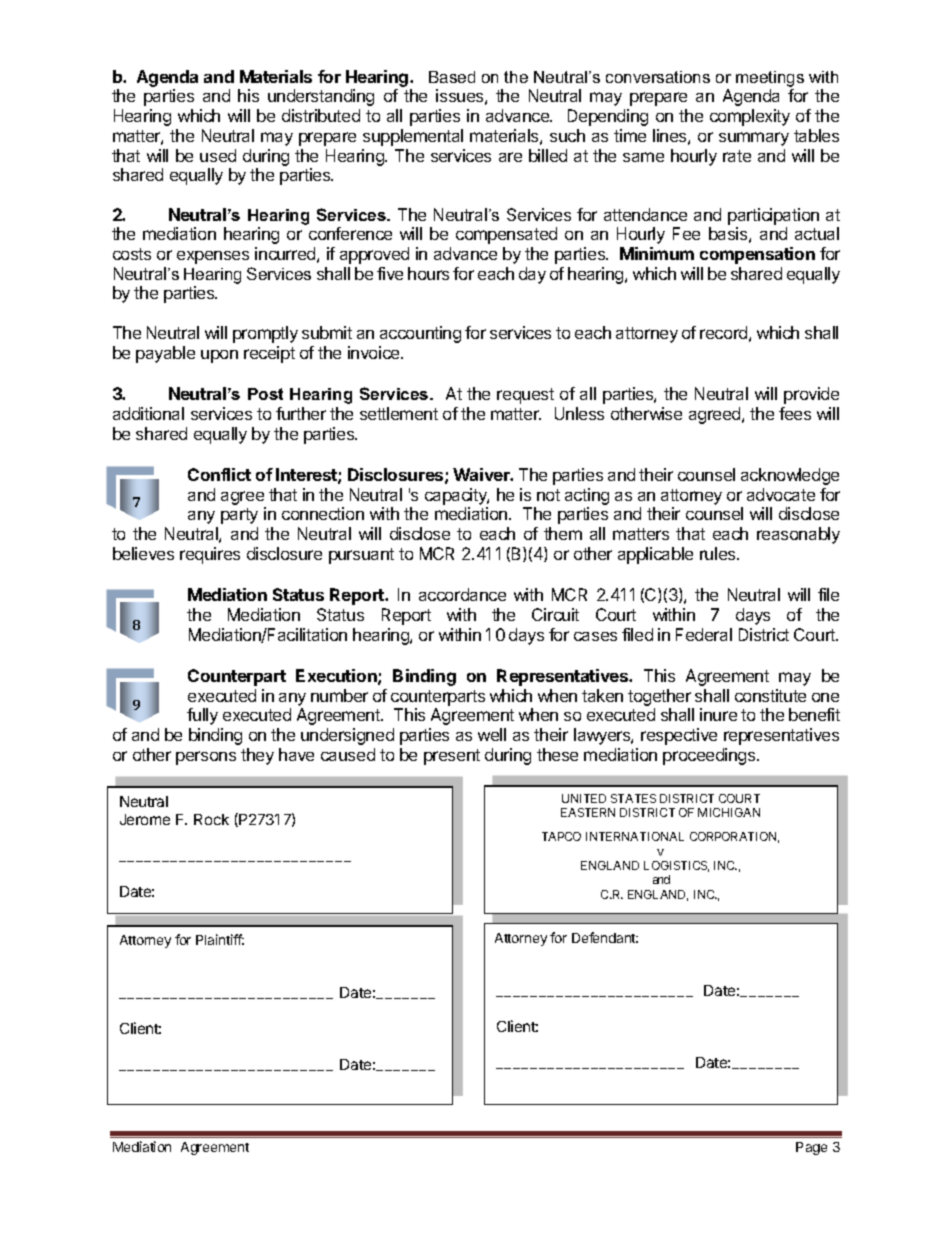 The image size is (952, 1233). Describe the element at coordinates (811, 1148) in the page. I see `Page` at that location.
